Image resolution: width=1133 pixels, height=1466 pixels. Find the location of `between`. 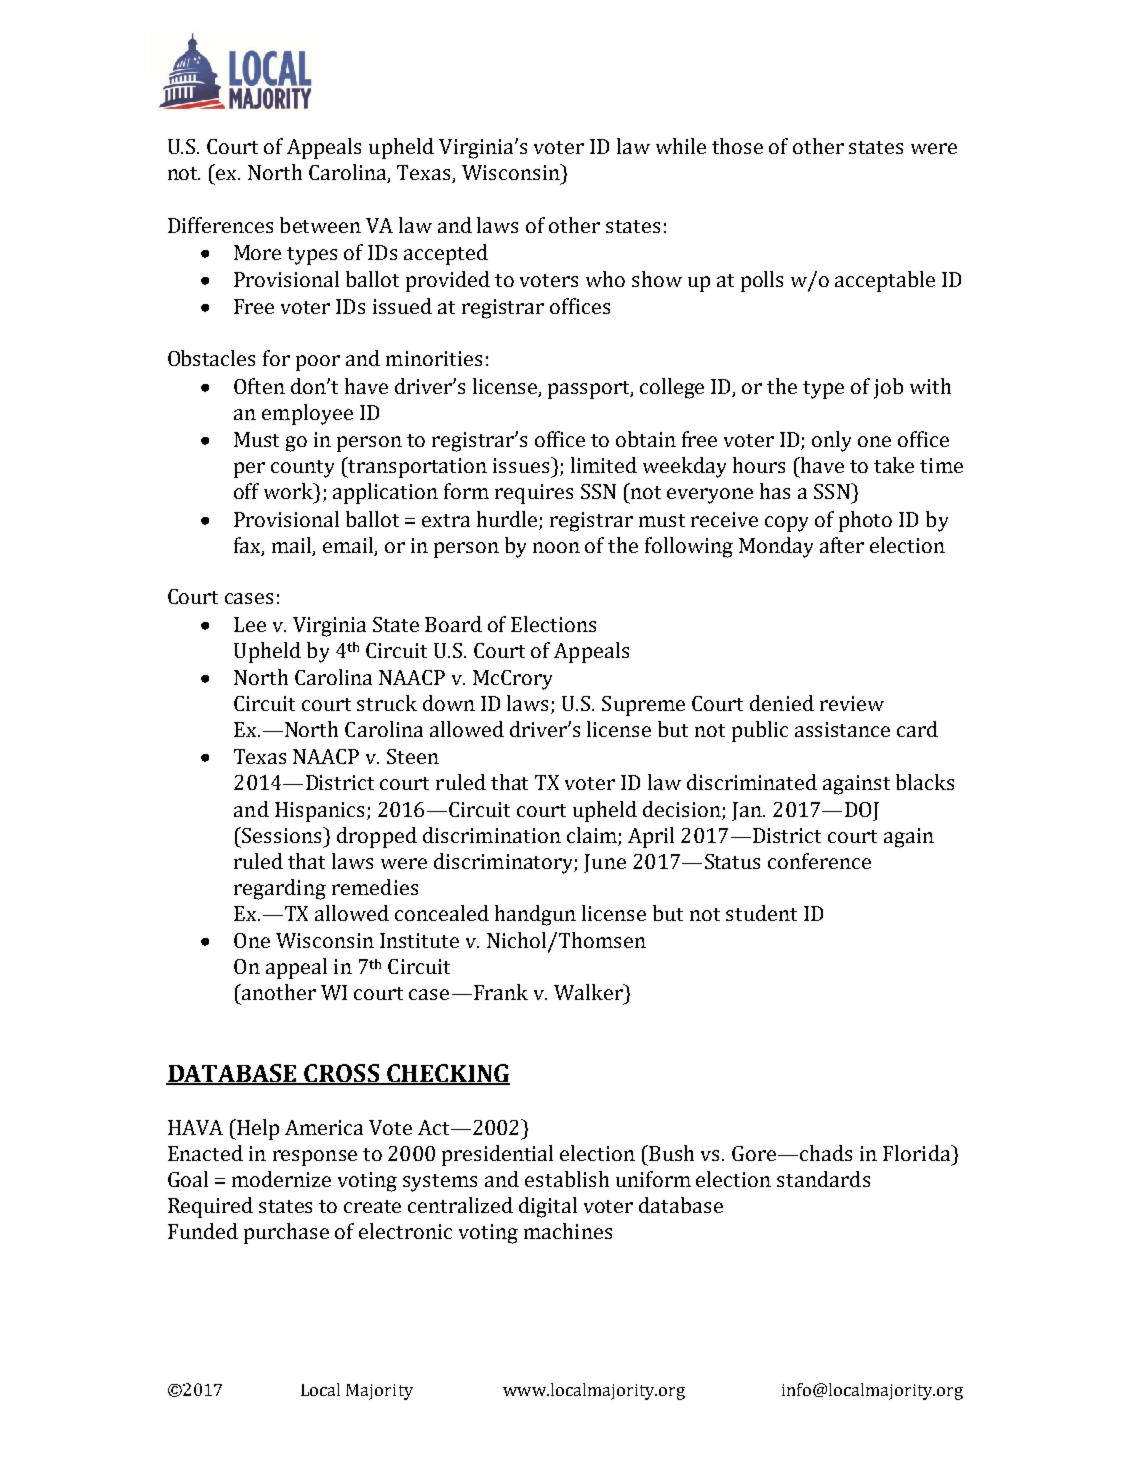

between is located at coordinates (320, 225).
